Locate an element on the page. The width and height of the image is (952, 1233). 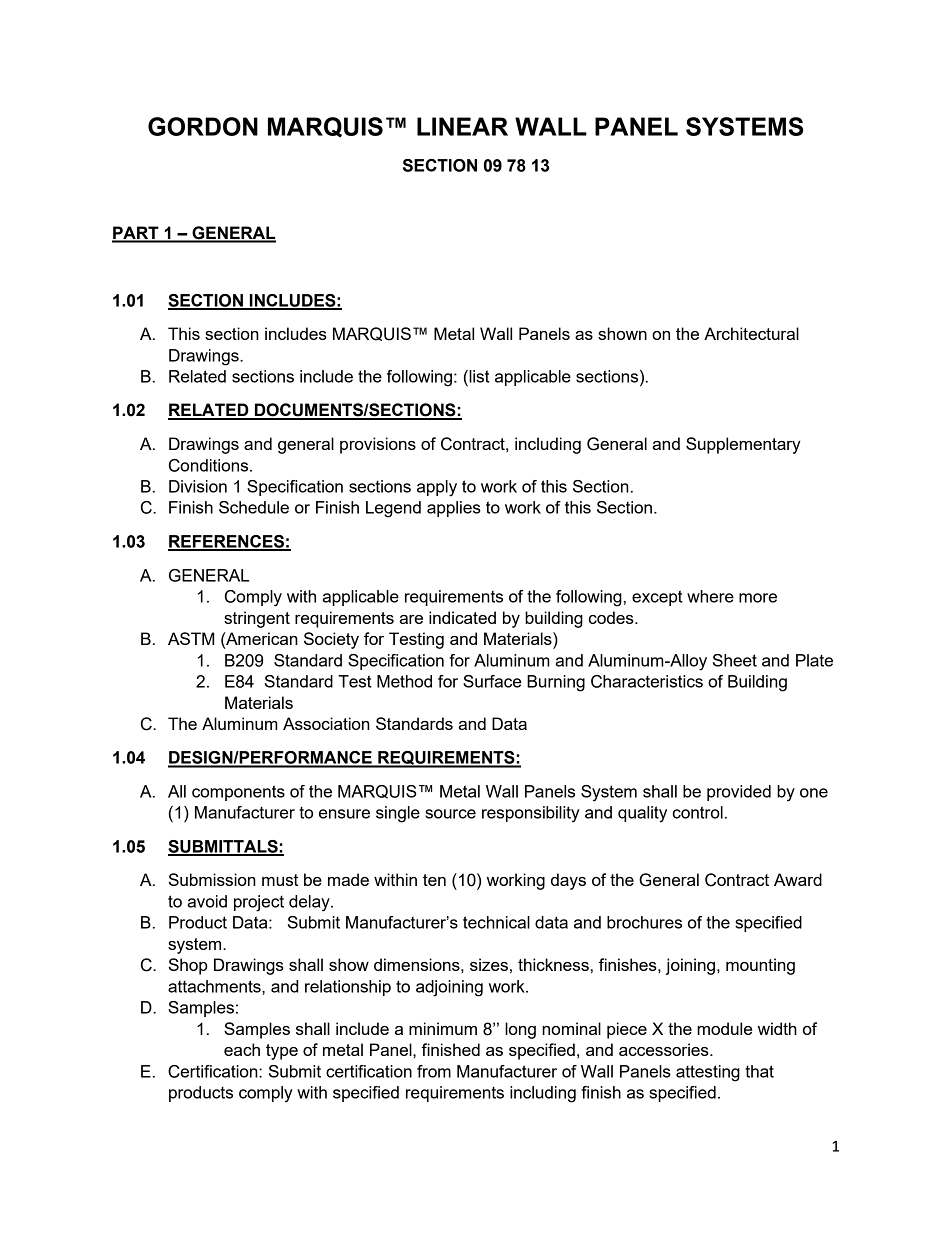
apply is located at coordinates (437, 488).
